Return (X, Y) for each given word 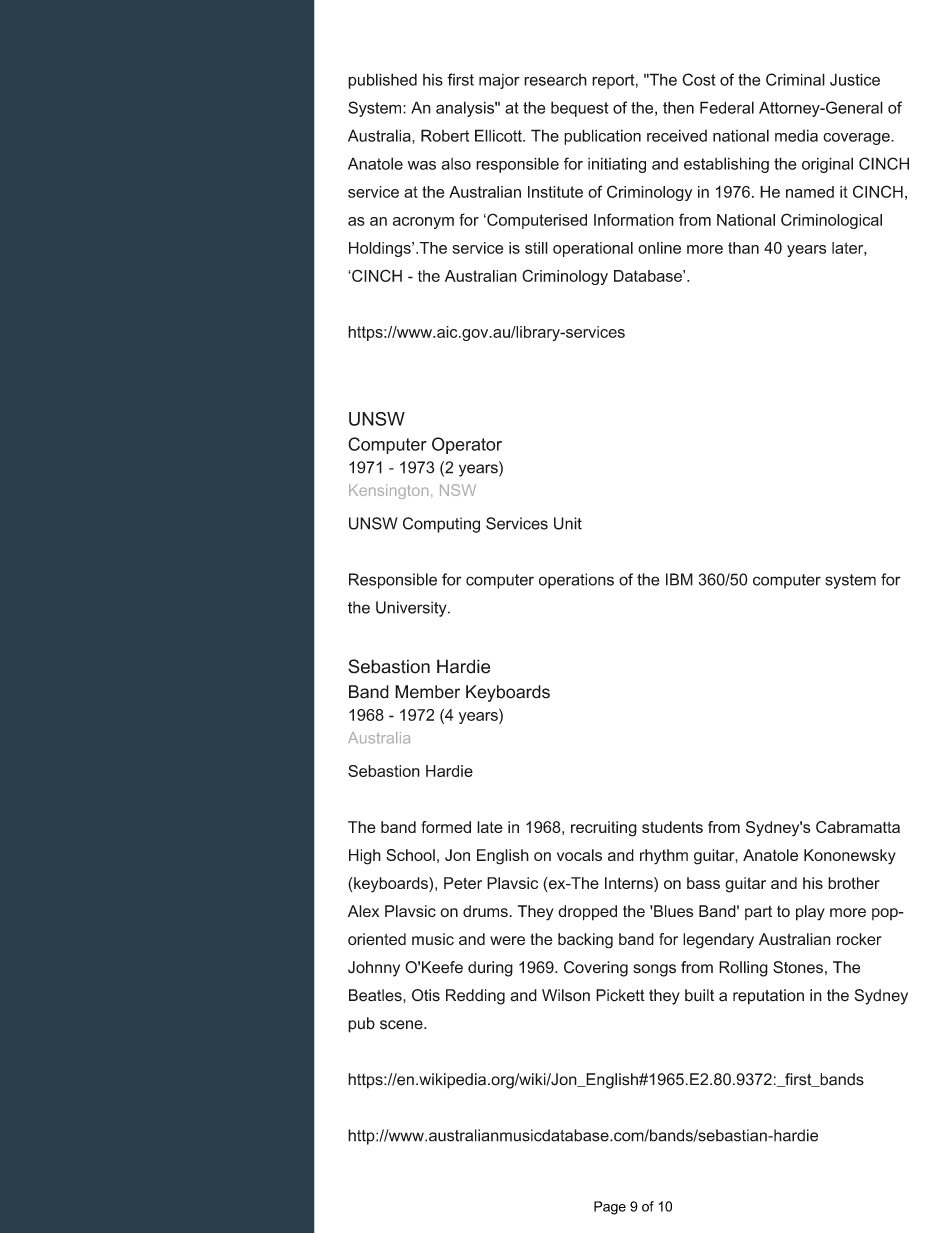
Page (610, 1208)
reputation (768, 997)
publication (602, 137)
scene (402, 1025)
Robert (445, 135)
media (796, 135)
